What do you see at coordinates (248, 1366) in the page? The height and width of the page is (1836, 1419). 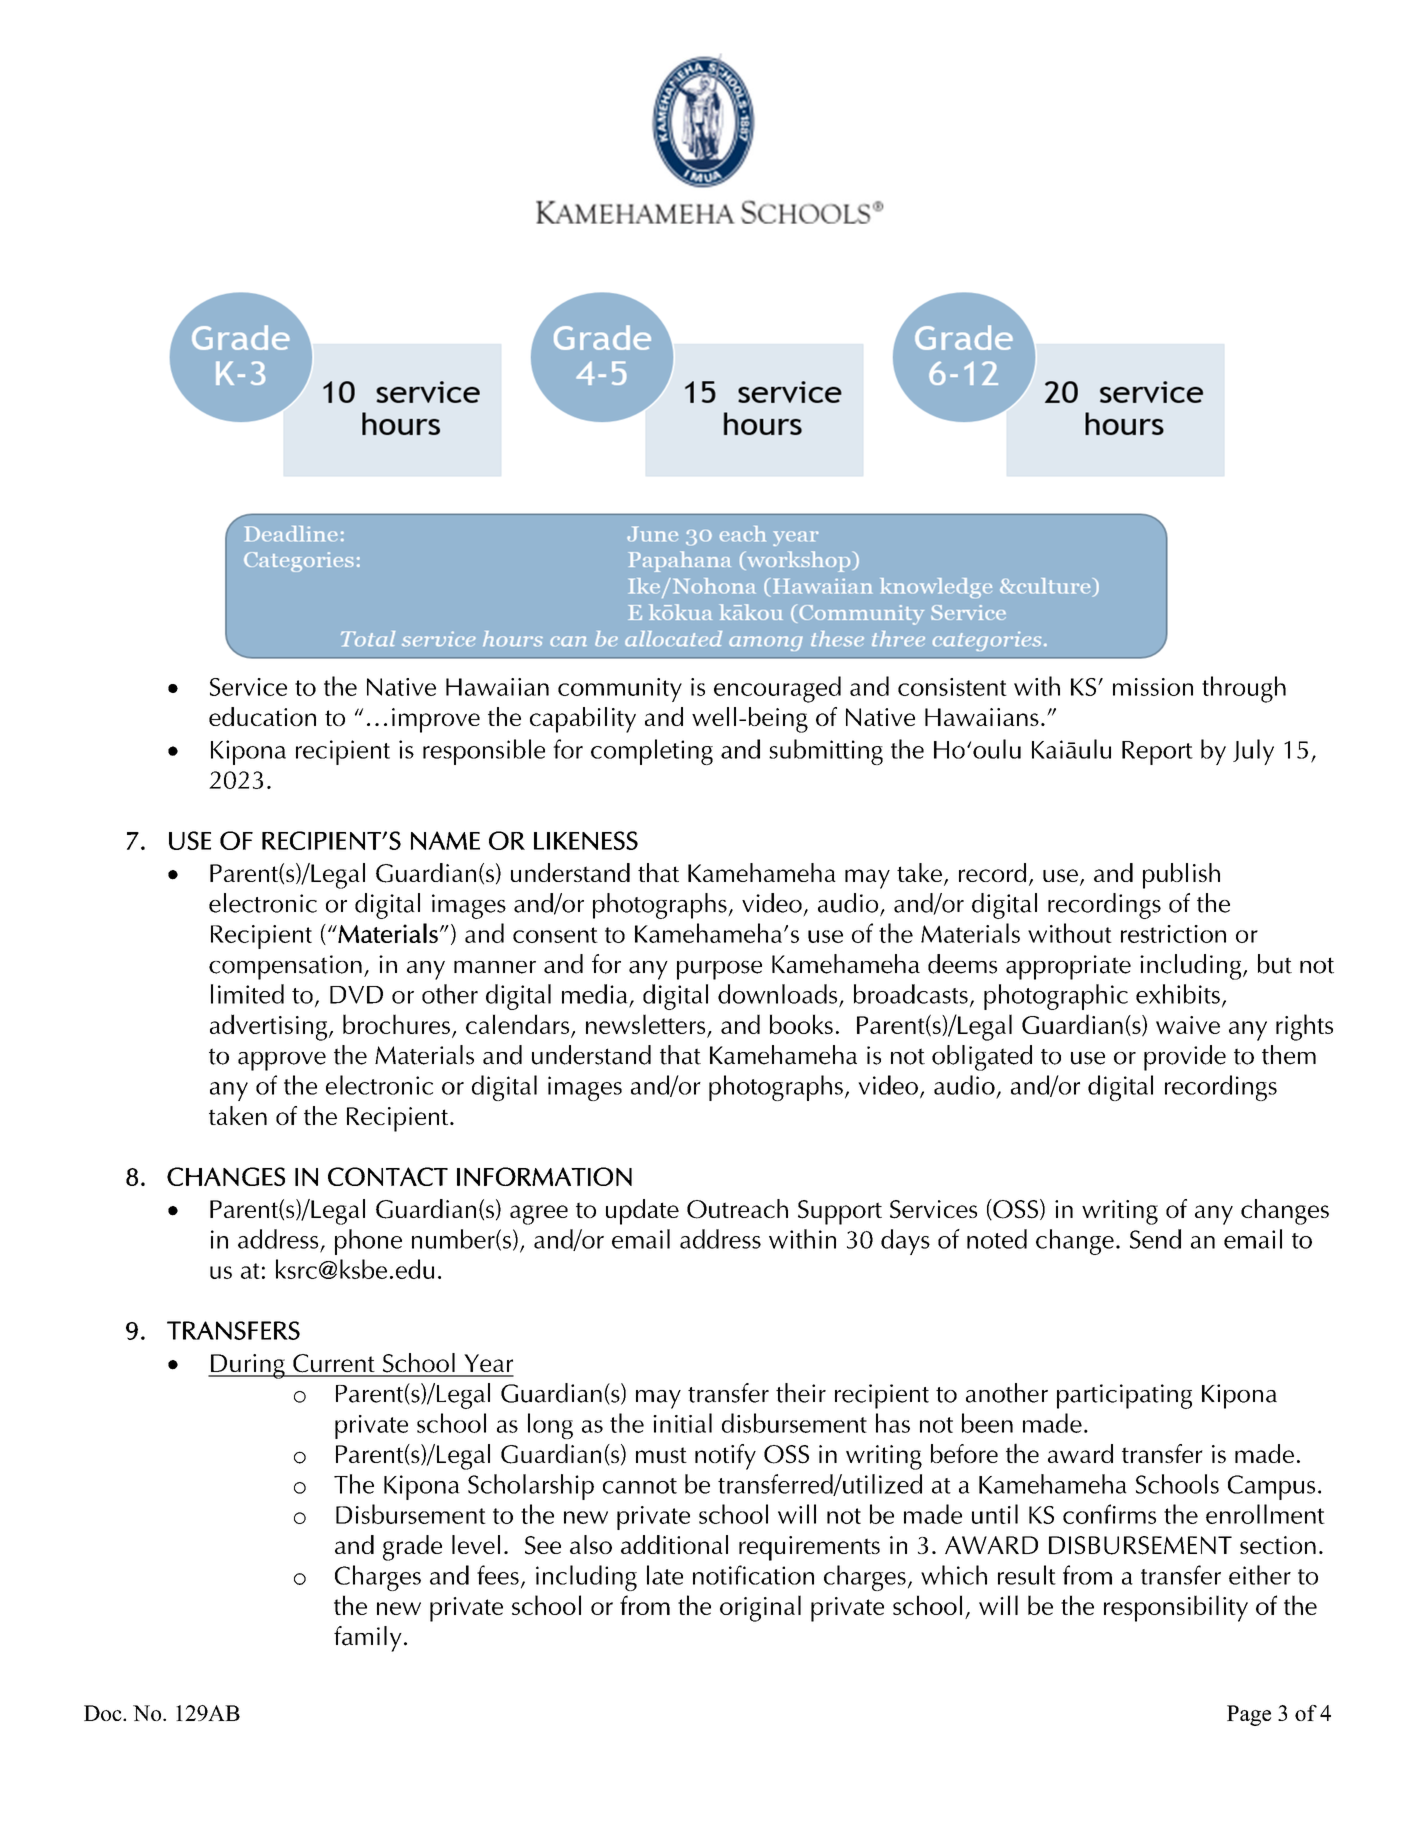 I see `During` at bounding box center [248, 1366].
